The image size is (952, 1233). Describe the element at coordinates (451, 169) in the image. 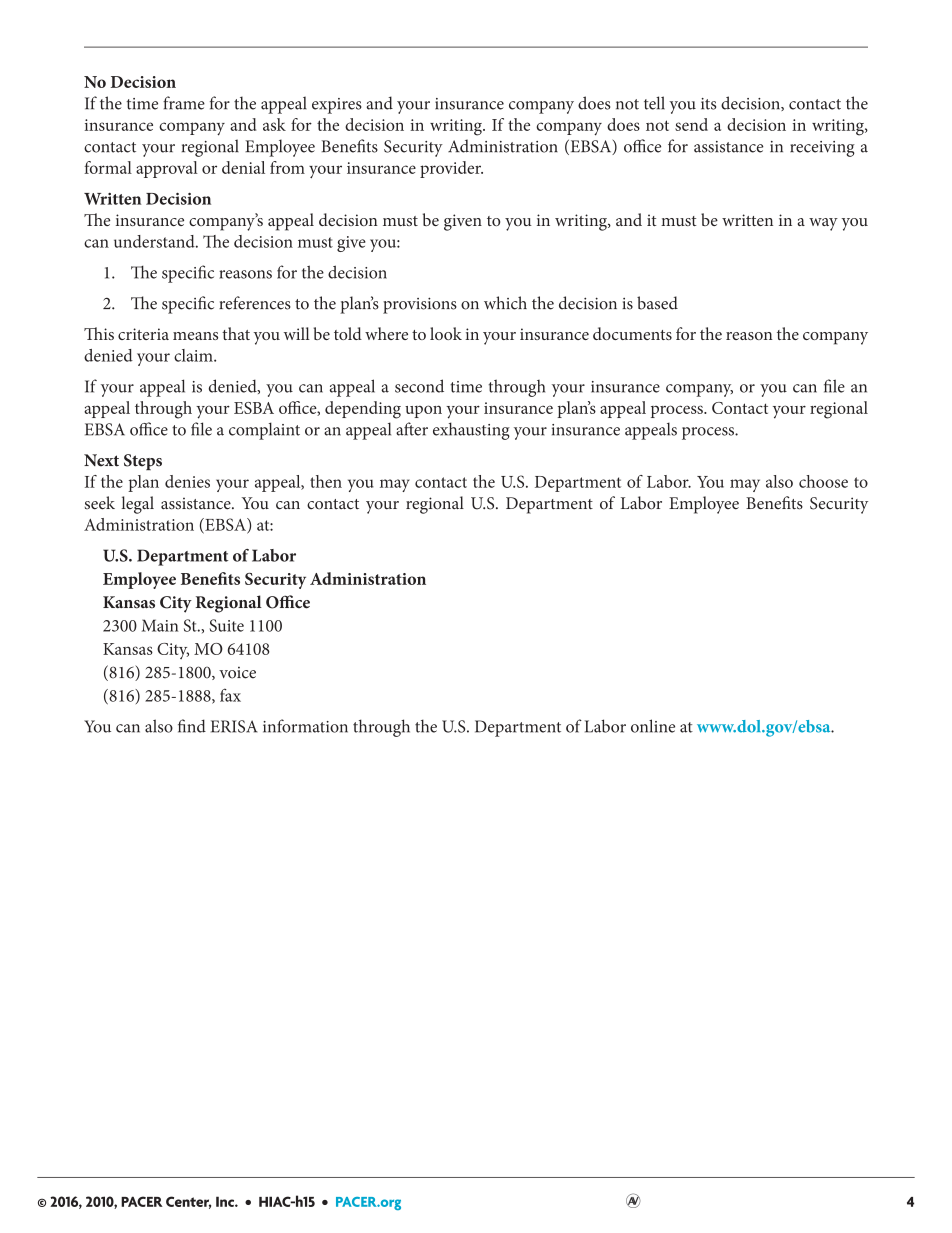

I see `provider` at that location.
